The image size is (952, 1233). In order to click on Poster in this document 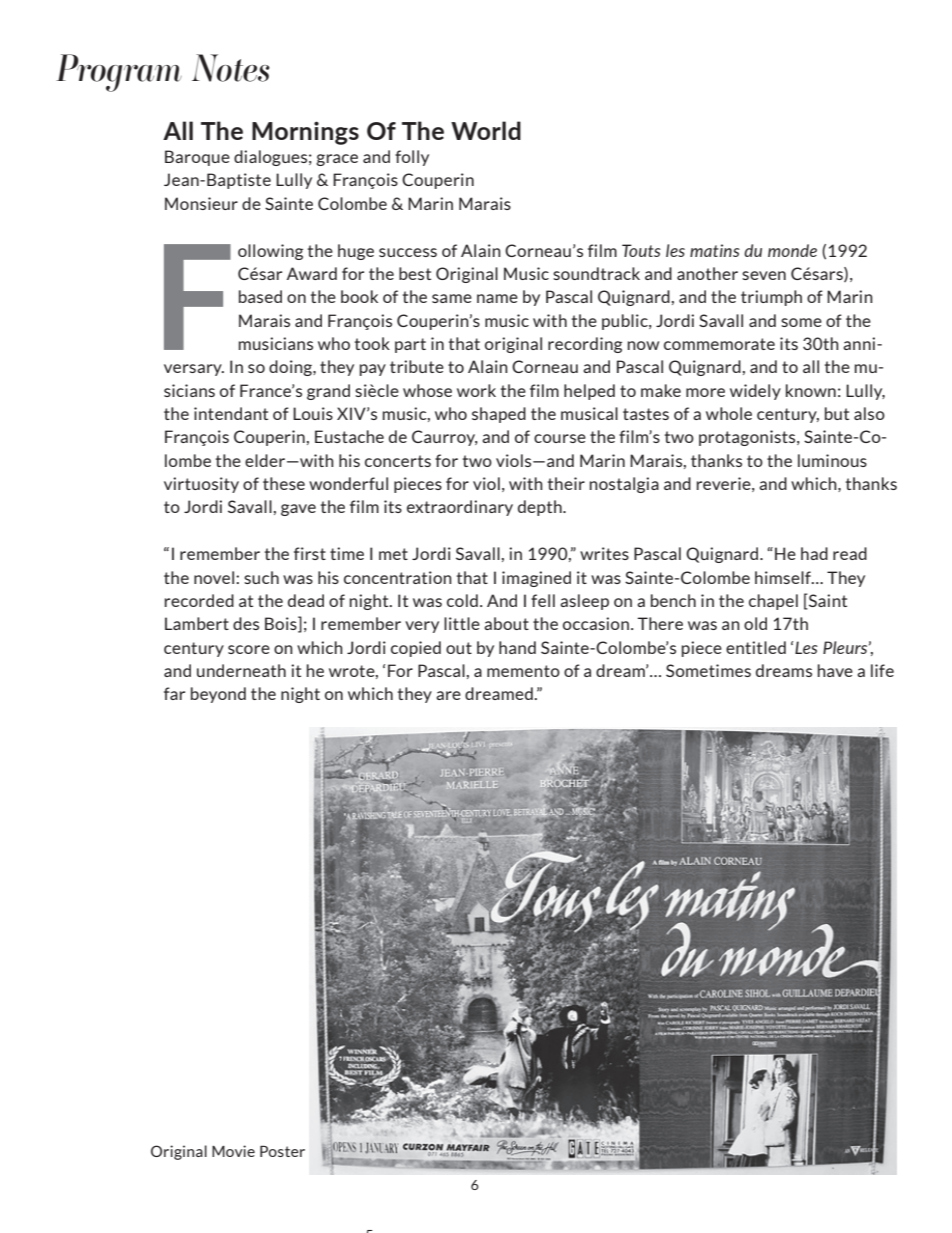, I will do `click(282, 1151)`.
